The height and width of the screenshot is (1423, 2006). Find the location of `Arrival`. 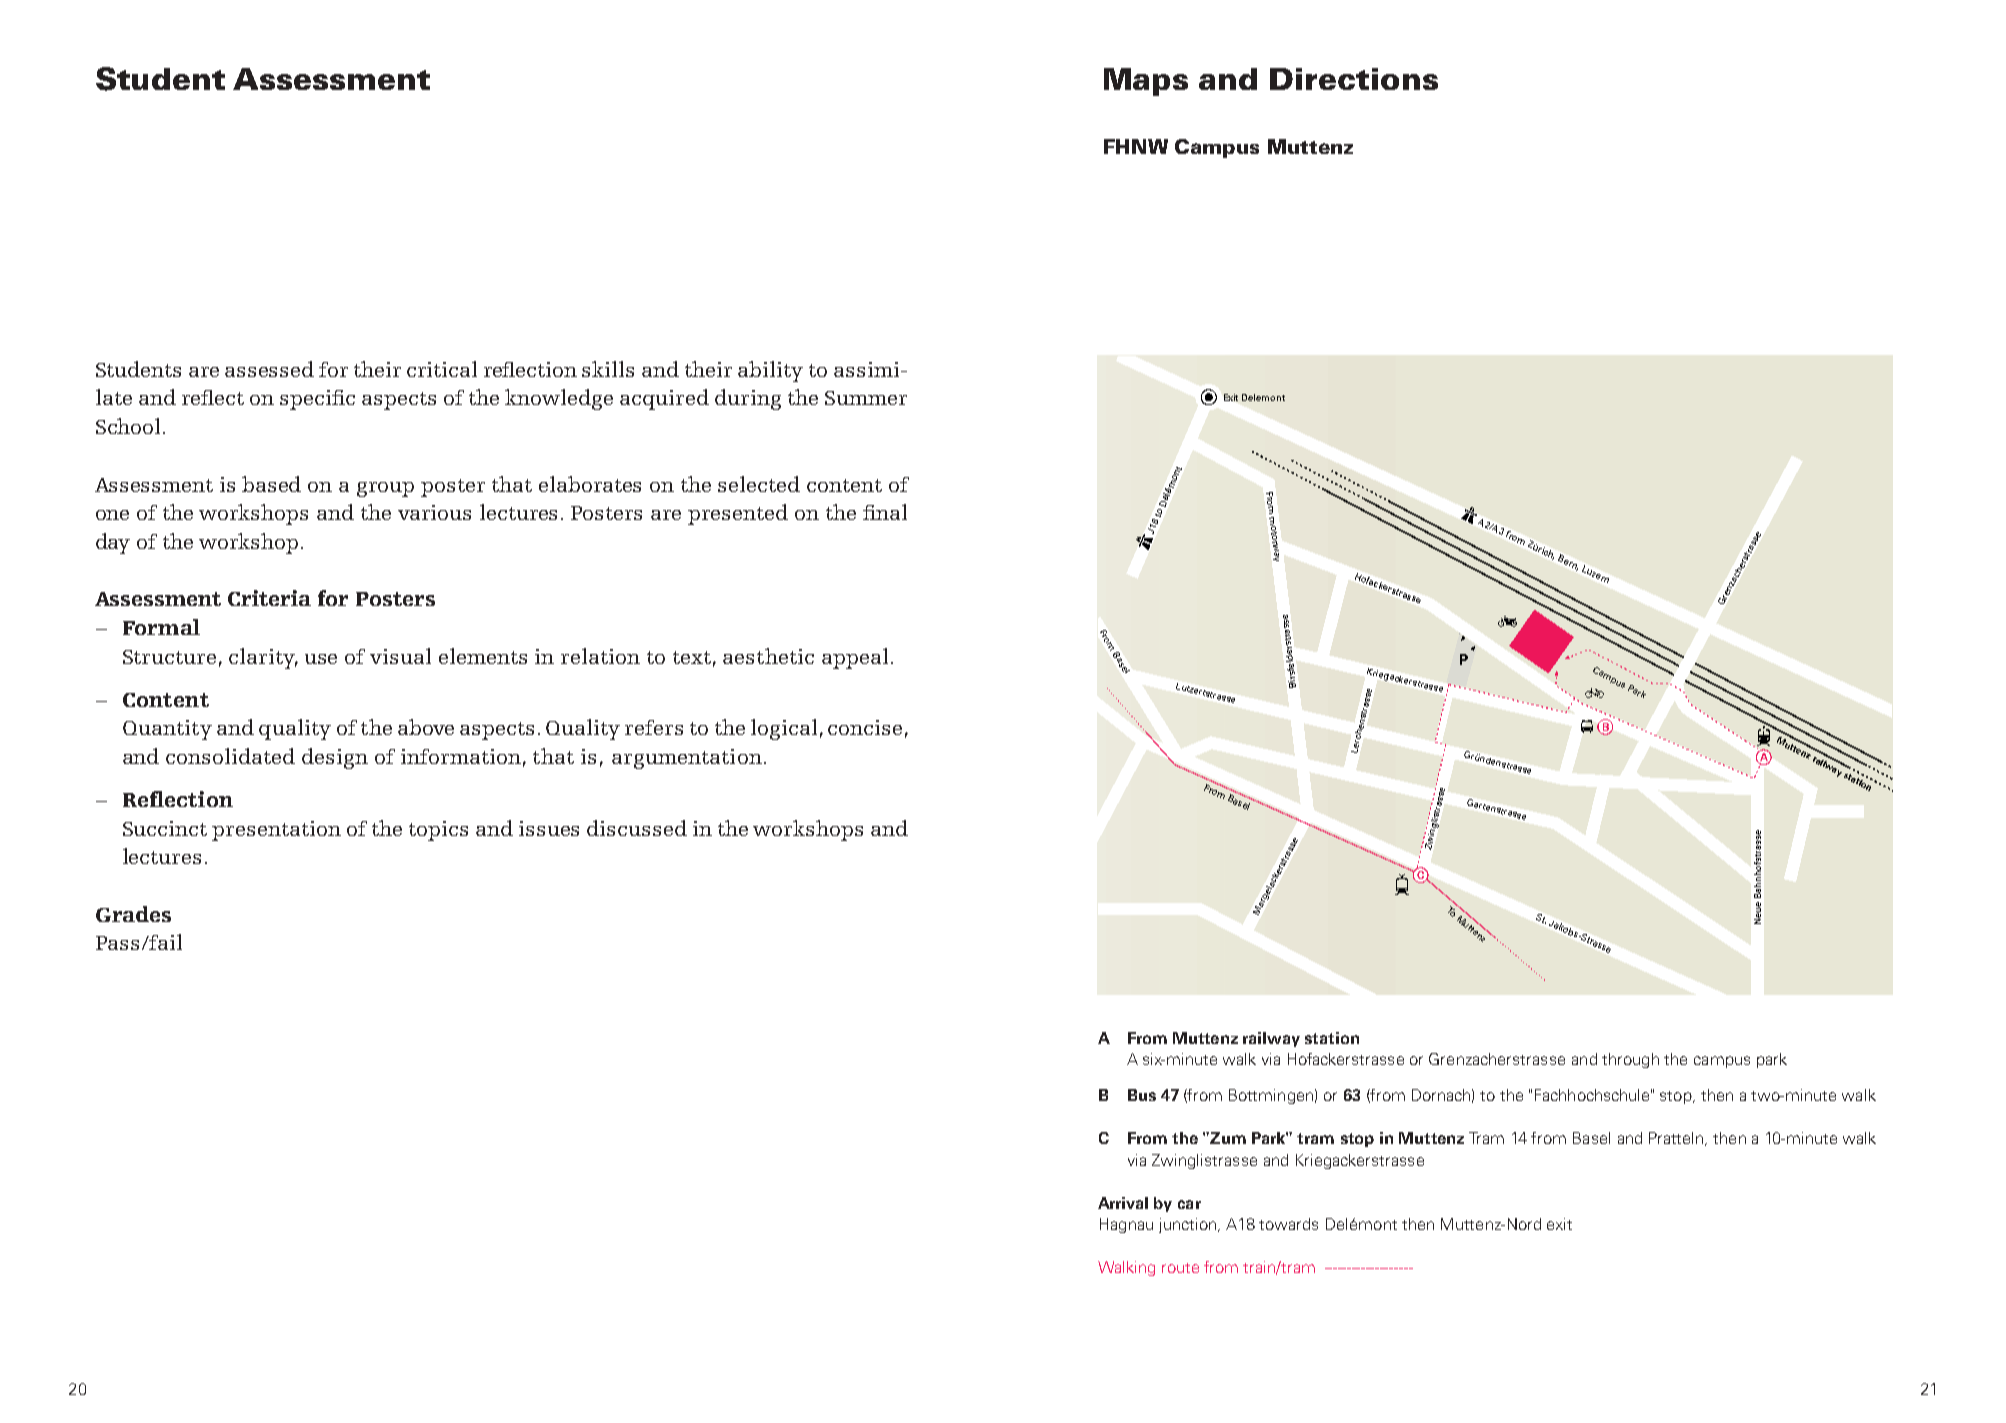

Arrival is located at coordinates (1123, 1203).
